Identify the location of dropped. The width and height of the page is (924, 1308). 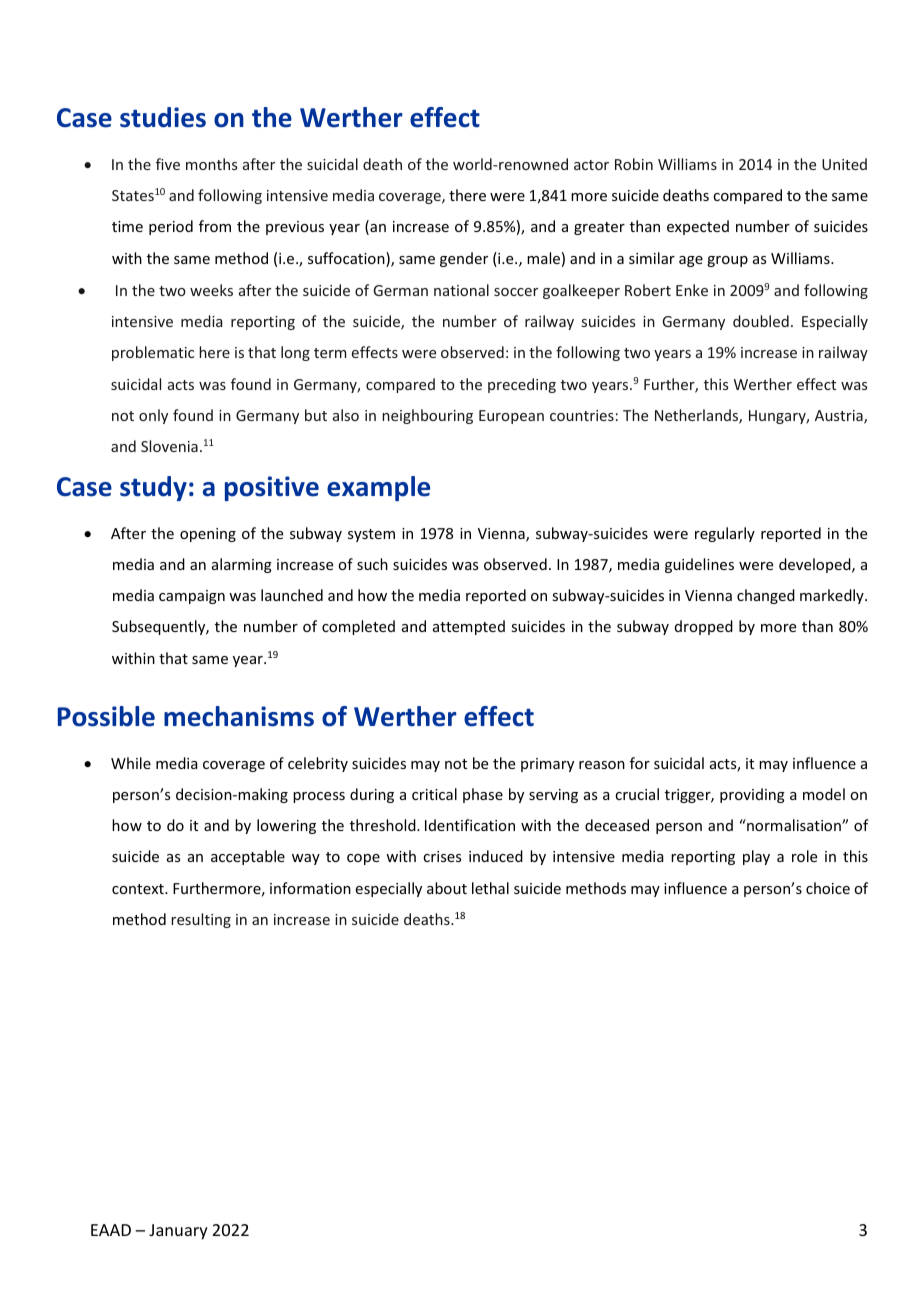
(704, 627).
